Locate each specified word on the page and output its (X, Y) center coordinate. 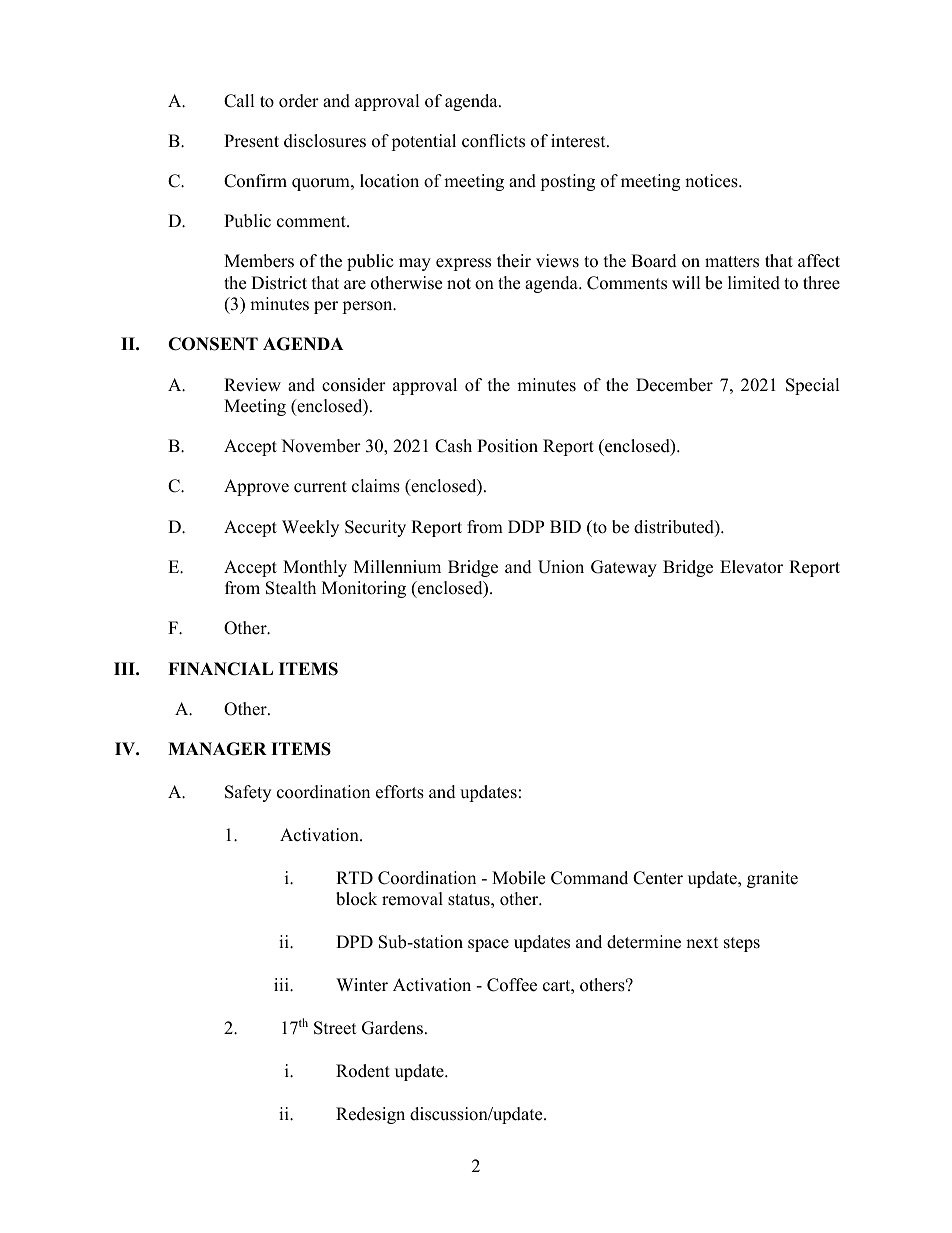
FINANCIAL (220, 669)
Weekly (310, 528)
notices (712, 181)
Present (251, 141)
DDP (526, 526)
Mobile (518, 878)
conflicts (493, 141)
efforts (400, 792)
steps (742, 944)
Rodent (363, 1071)
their (514, 261)
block (356, 899)
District (279, 283)
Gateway (624, 568)
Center (658, 878)
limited (754, 283)
